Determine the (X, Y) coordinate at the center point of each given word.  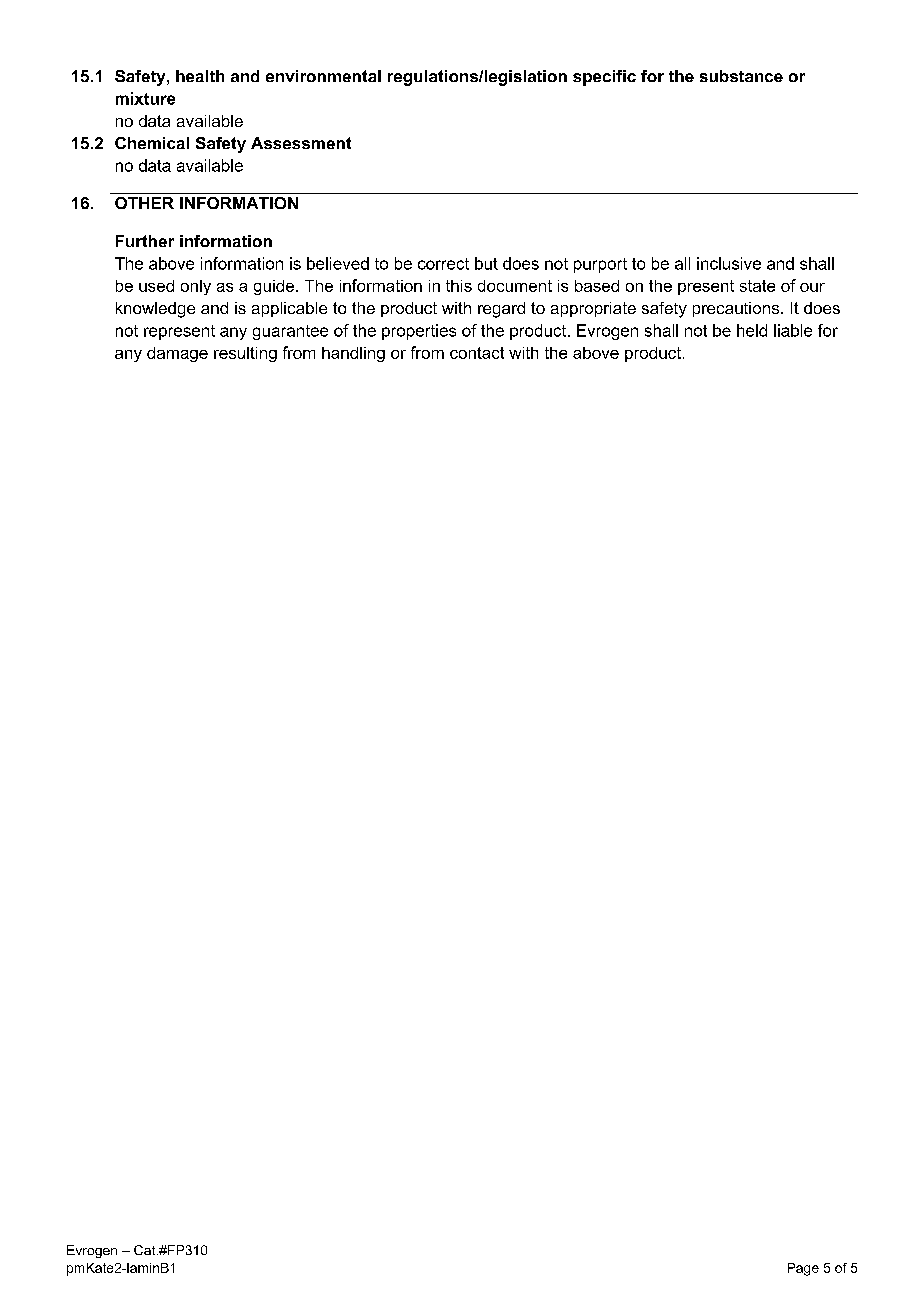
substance (741, 76)
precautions (736, 309)
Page (803, 1269)
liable (793, 330)
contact (477, 353)
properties (419, 332)
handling (353, 354)
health (200, 76)
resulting (245, 354)
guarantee (290, 332)
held (752, 330)
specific (604, 78)
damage (177, 354)
